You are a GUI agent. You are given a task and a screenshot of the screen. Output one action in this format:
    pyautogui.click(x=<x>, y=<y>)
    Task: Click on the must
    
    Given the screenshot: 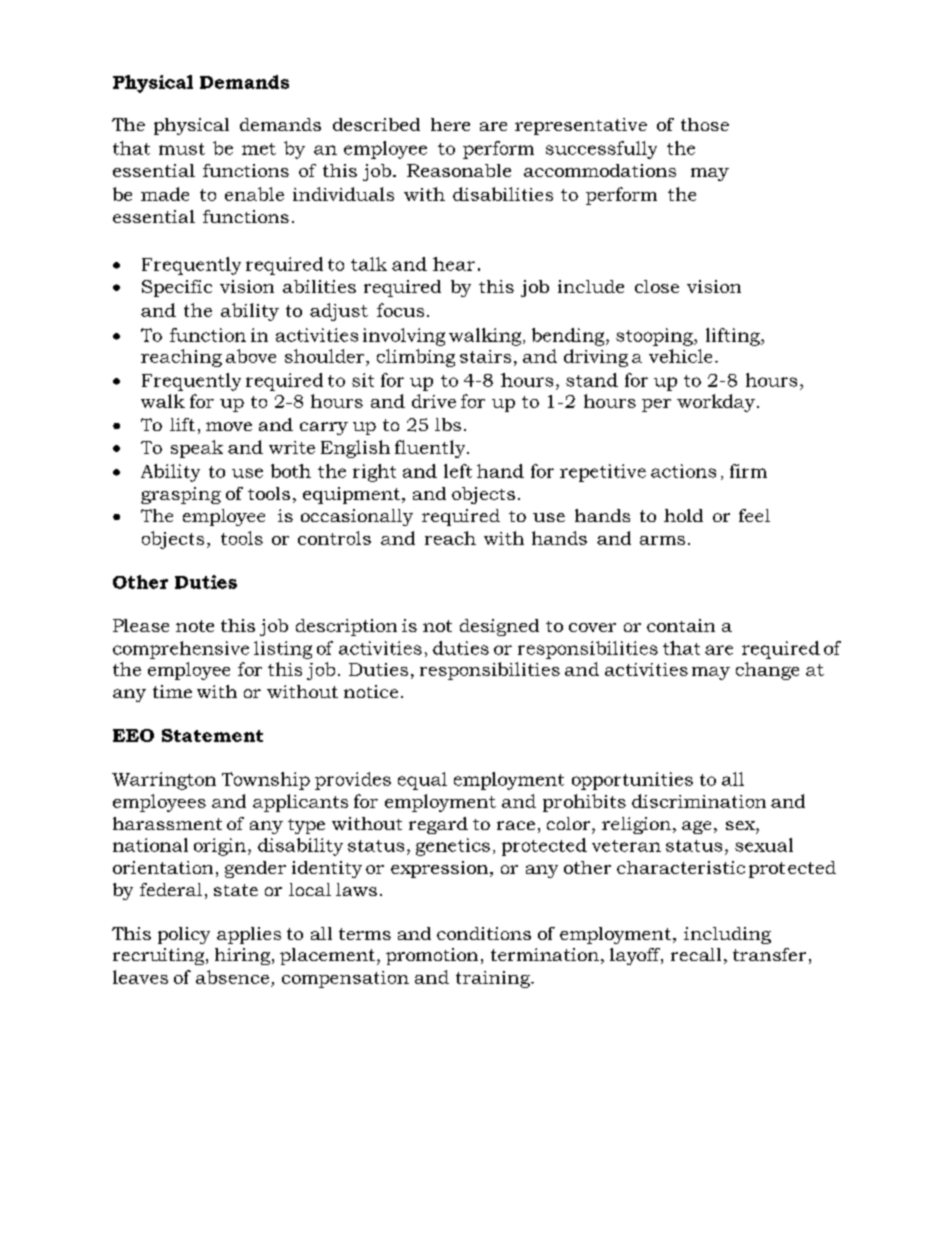 What is the action you would take?
    pyautogui.click(x=182, y=149)
